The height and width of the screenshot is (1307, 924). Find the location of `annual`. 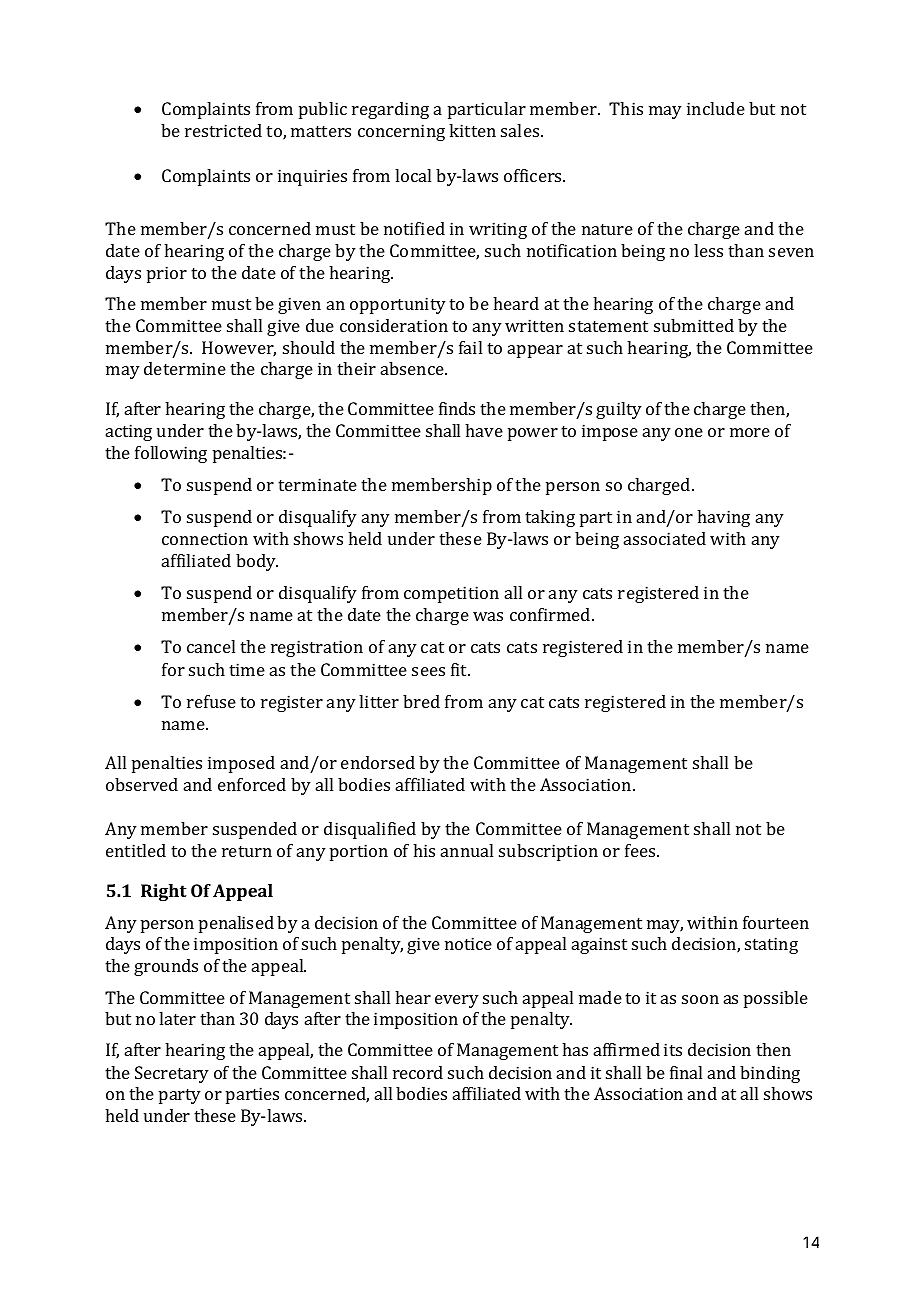

annual is located at coordinates (467, 850).
